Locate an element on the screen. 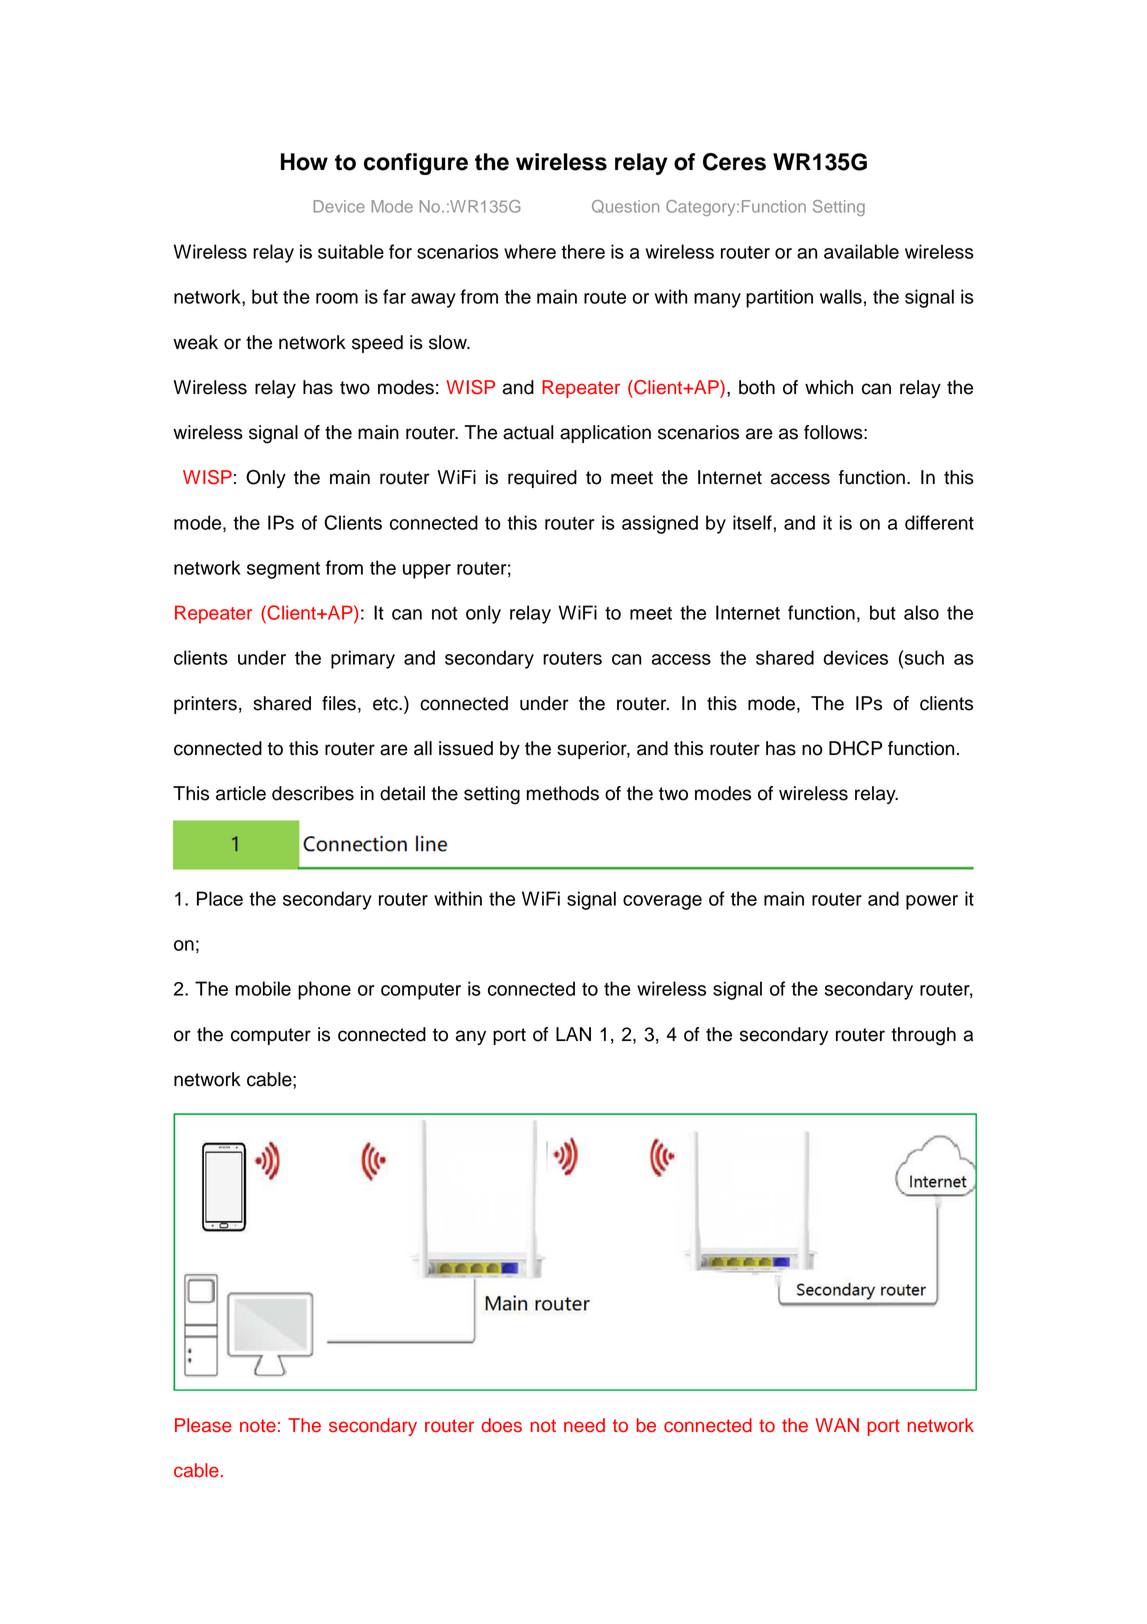 This screenshot has height=1624, width=1147. need is located at coordinates (584, 1425).
